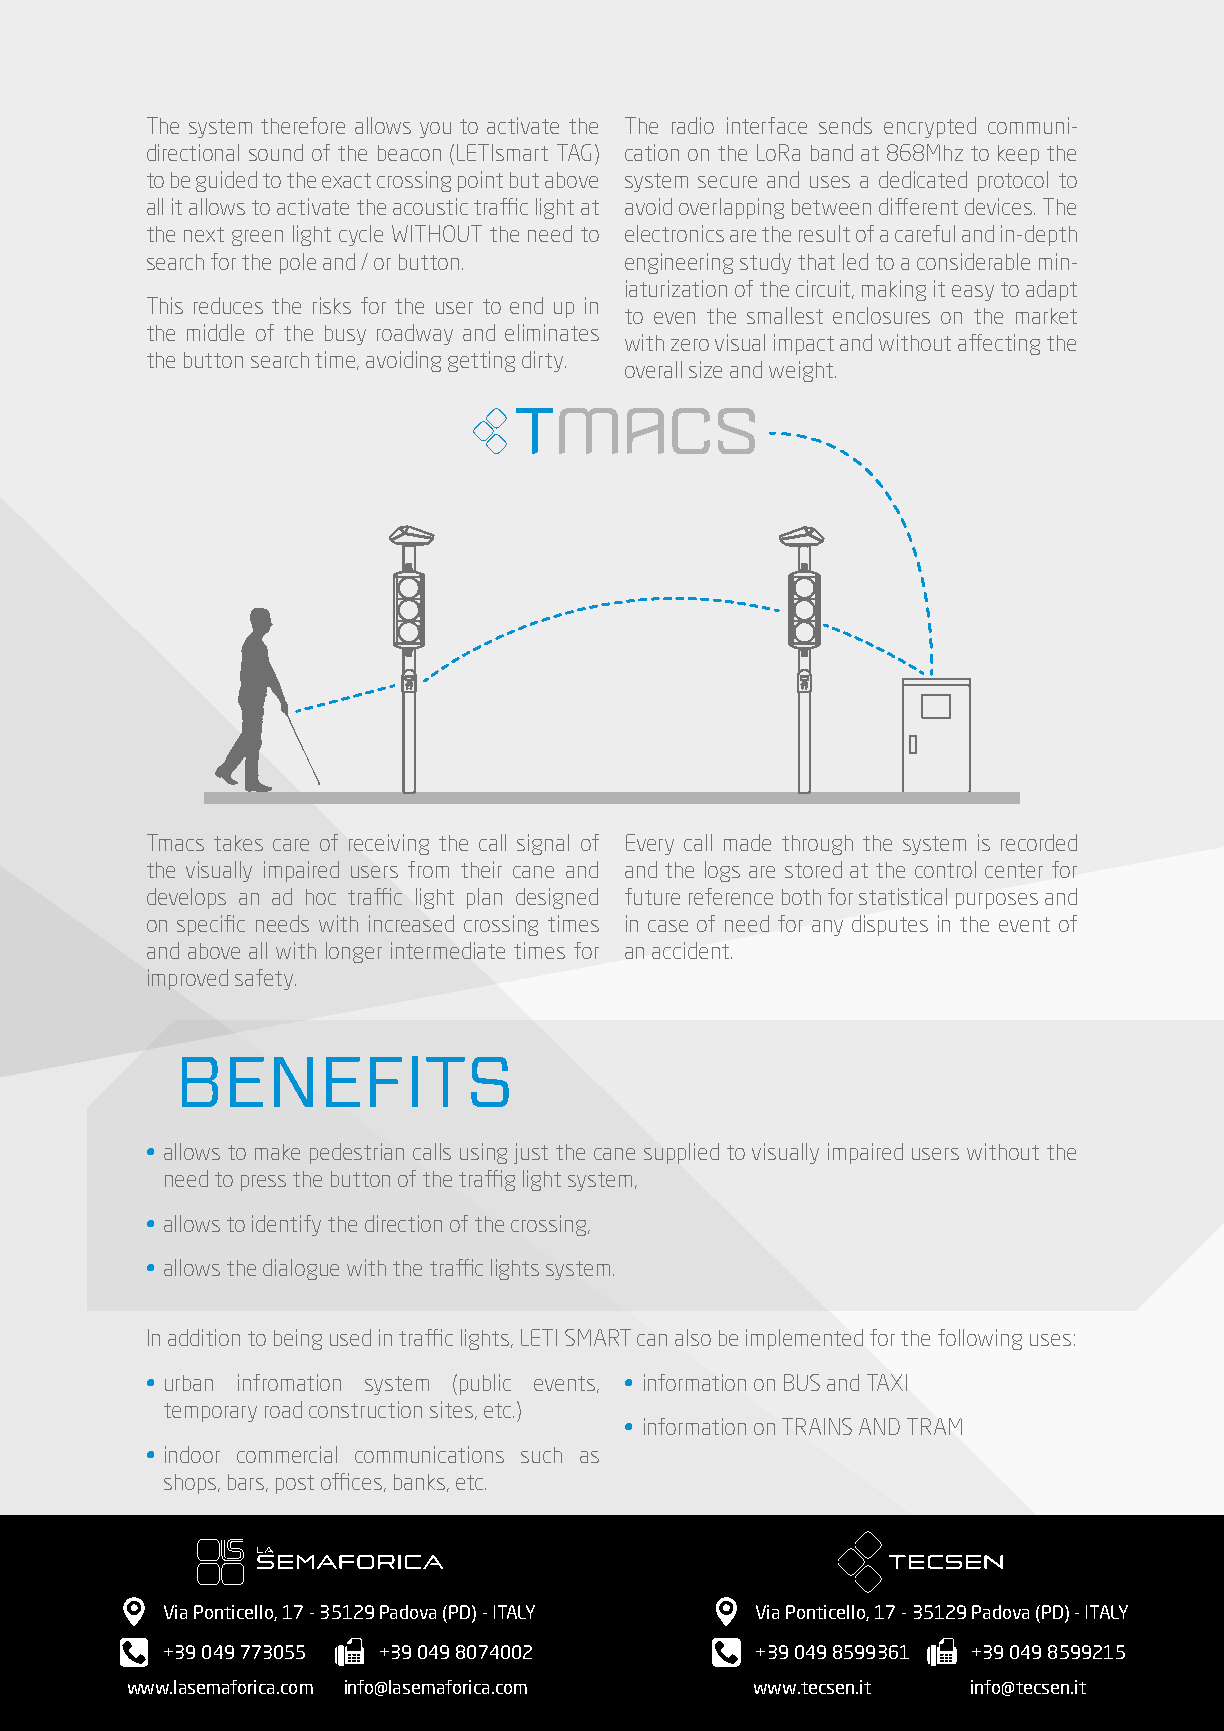 Image resolution: width=1224 pixels, height=1731 pixels. Describe the element at coordinates (541, 1455) in the screenshot. I see `such` at that location.
